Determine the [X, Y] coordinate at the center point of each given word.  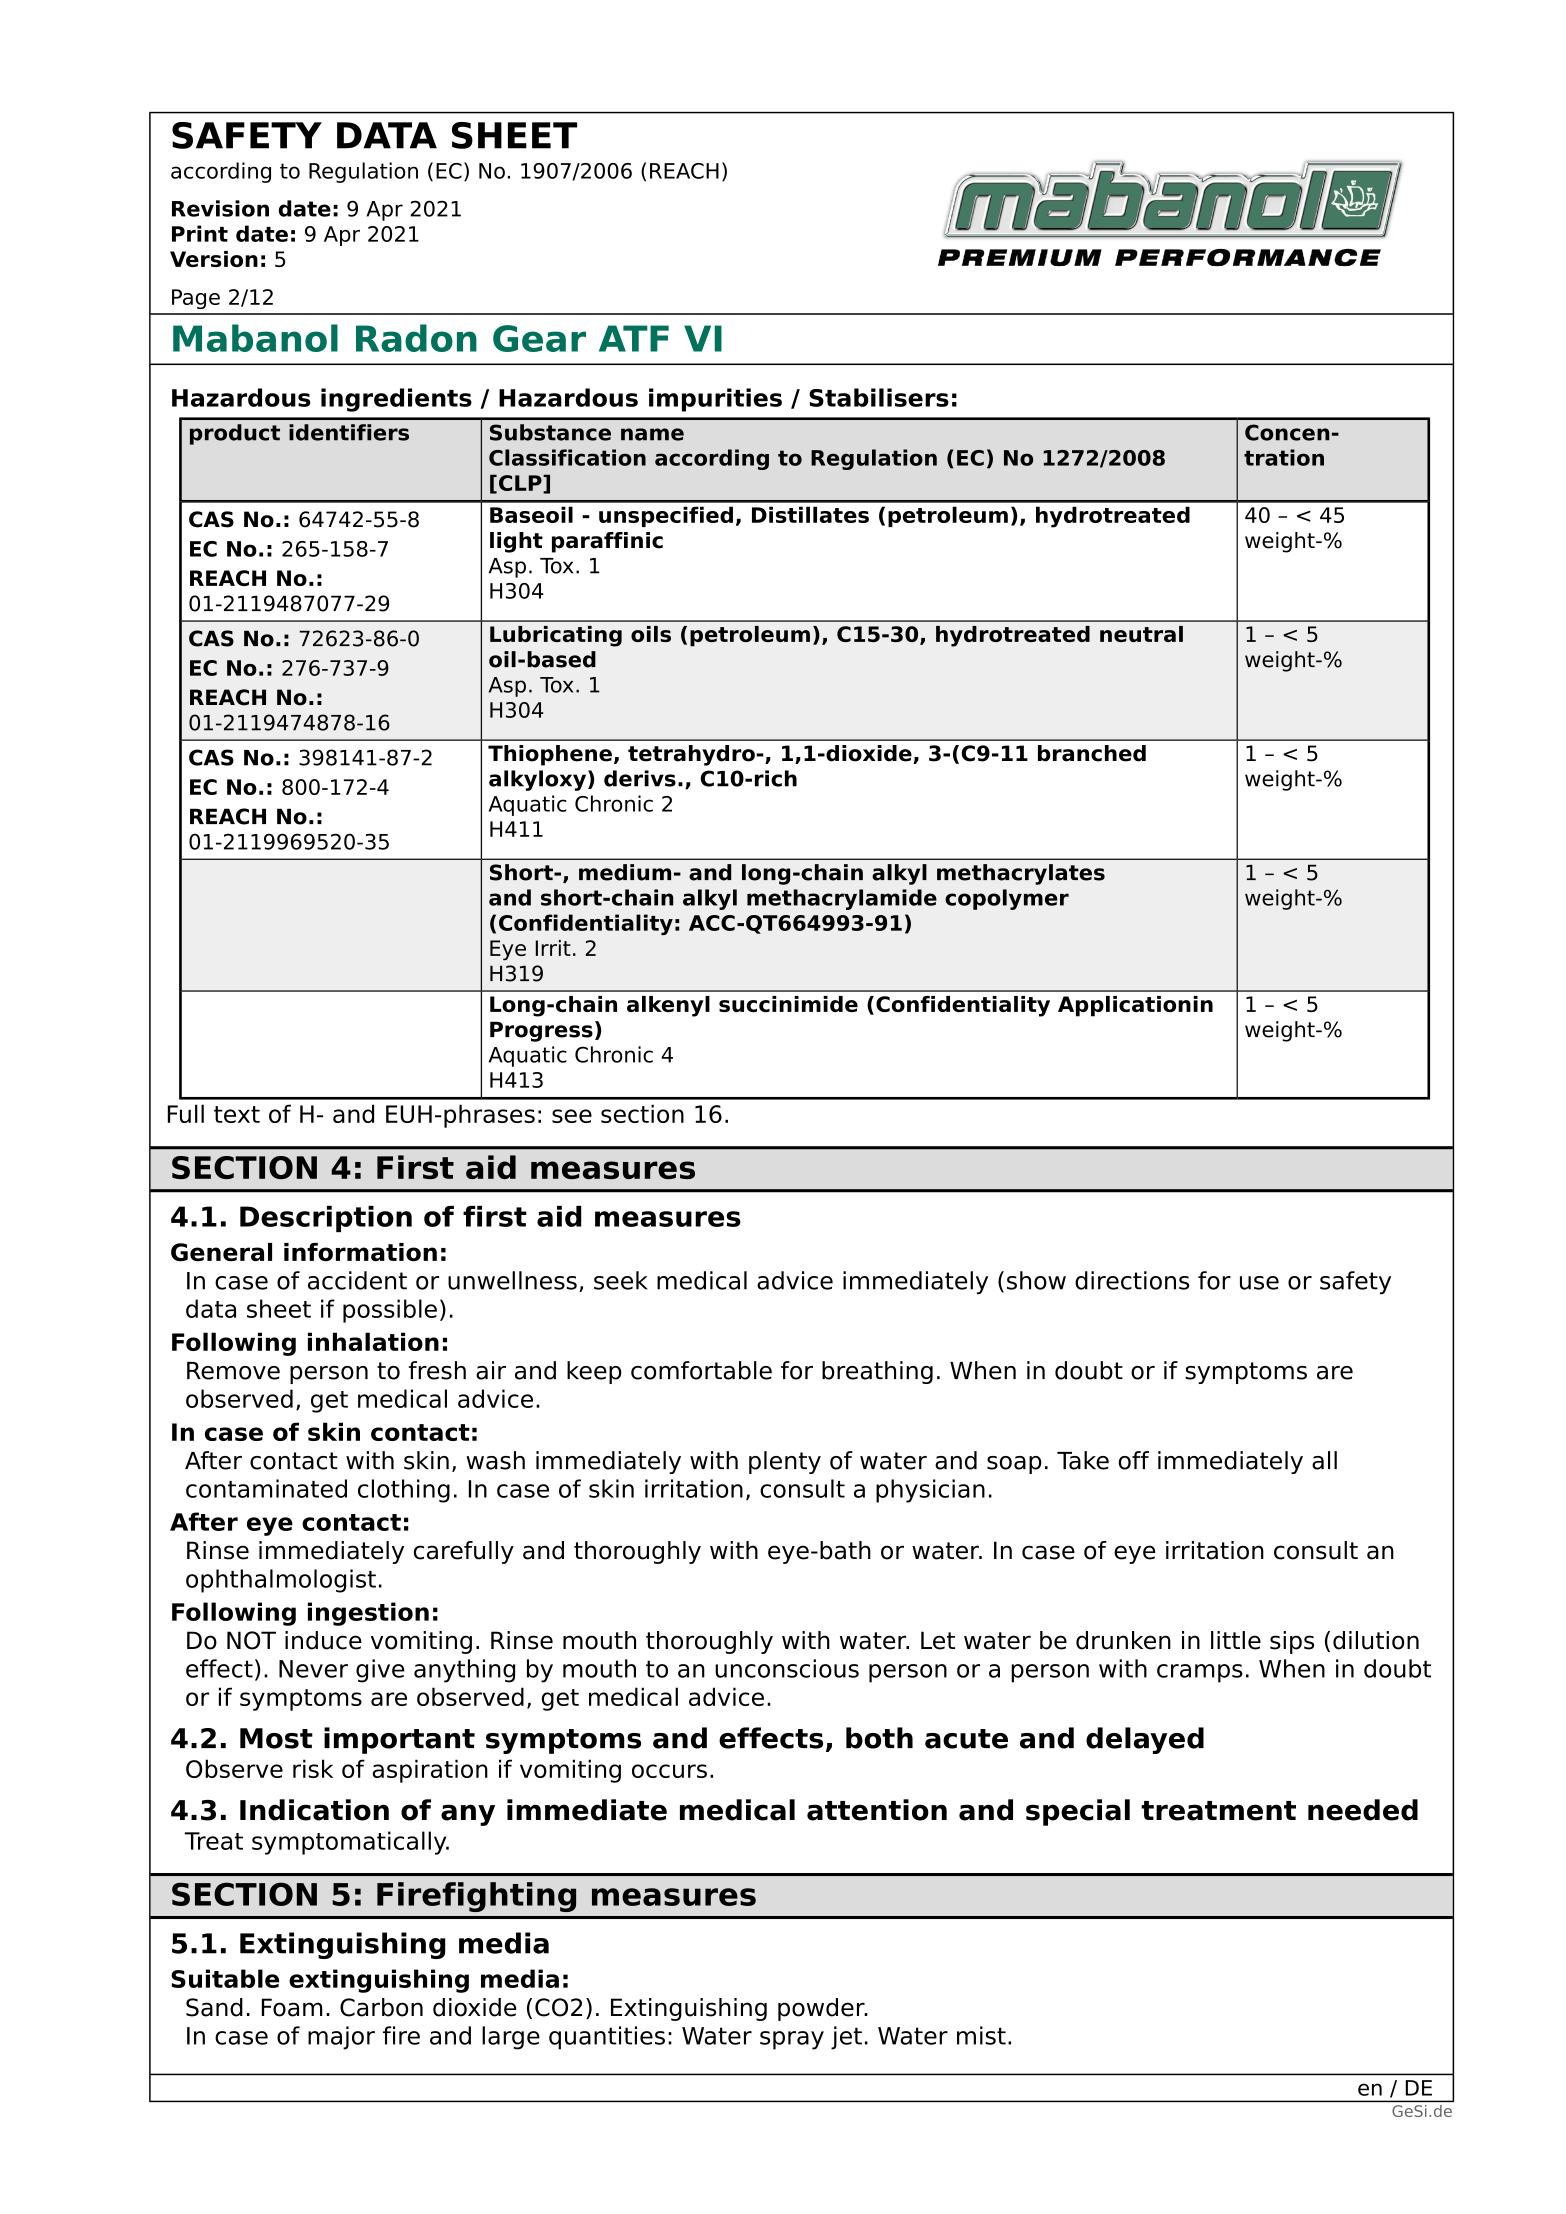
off [1134, 1460]
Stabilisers [879, 397]
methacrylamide [842, 899]
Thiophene [550, 755]
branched [1092, 753]
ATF [634, 338]
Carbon [381, 2007]
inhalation [373, 1341]
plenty [785, 1462]
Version [214, 259]
